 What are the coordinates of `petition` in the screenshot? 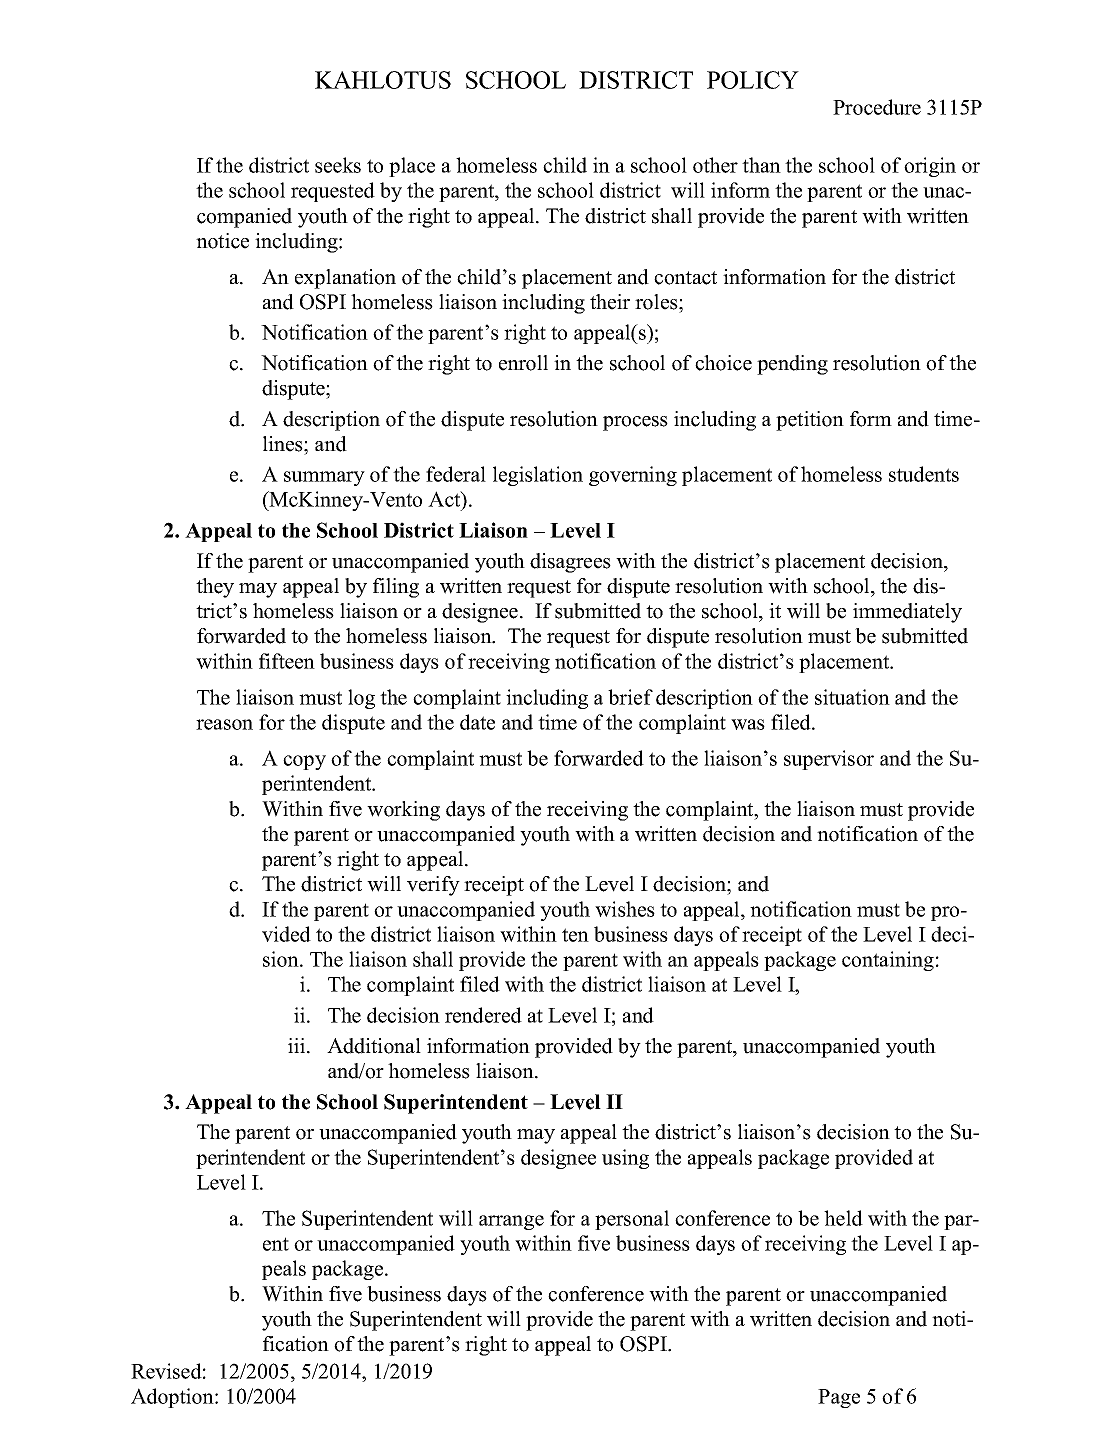 It's located at (810, 421).
